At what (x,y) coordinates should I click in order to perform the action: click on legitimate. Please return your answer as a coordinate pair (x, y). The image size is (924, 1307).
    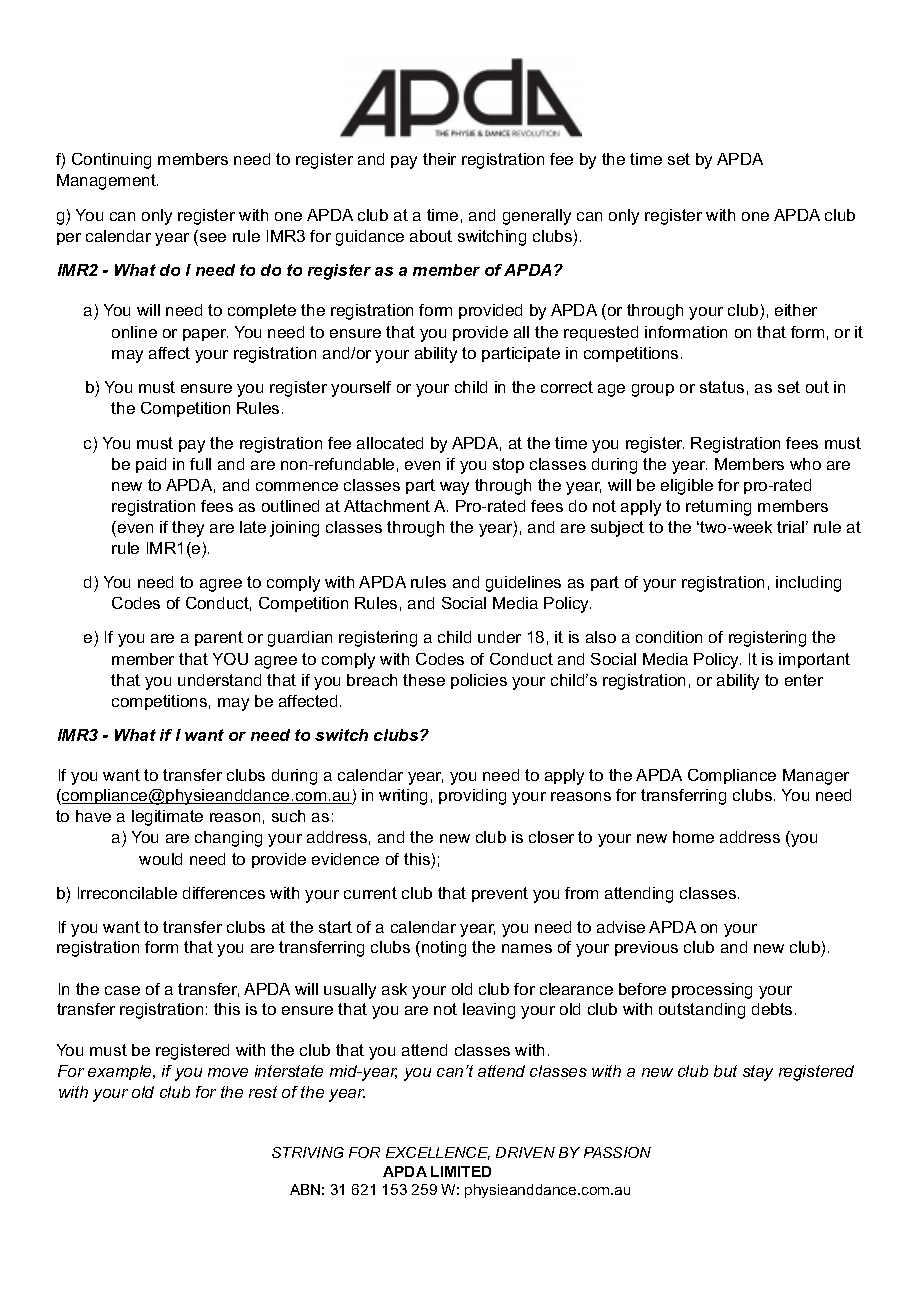
    Looking at the image, I should click on (167, 818).
